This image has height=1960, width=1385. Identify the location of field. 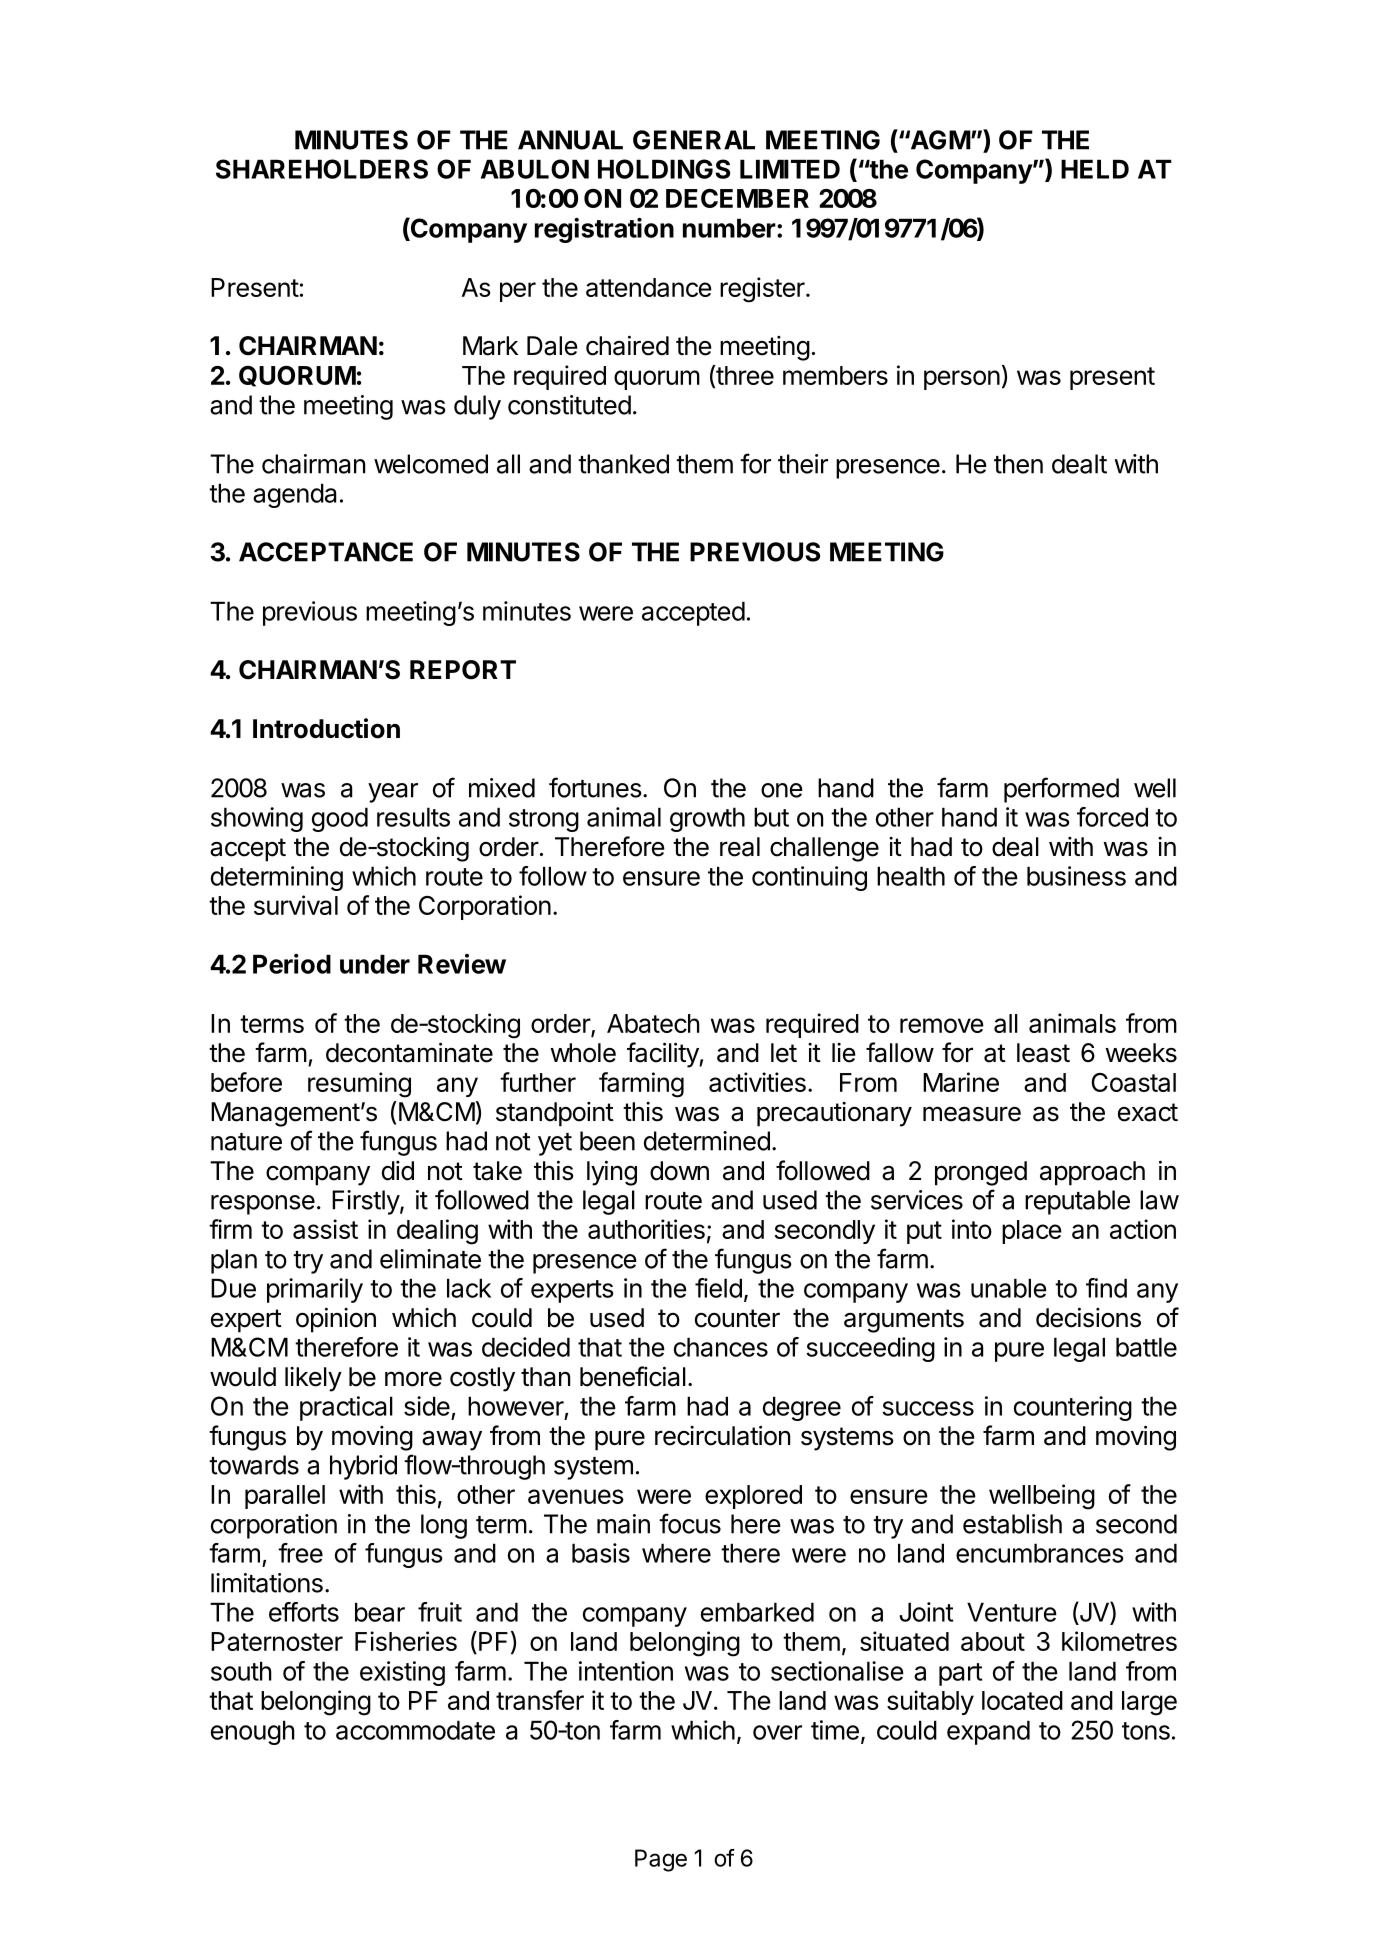
(718, 1288).
